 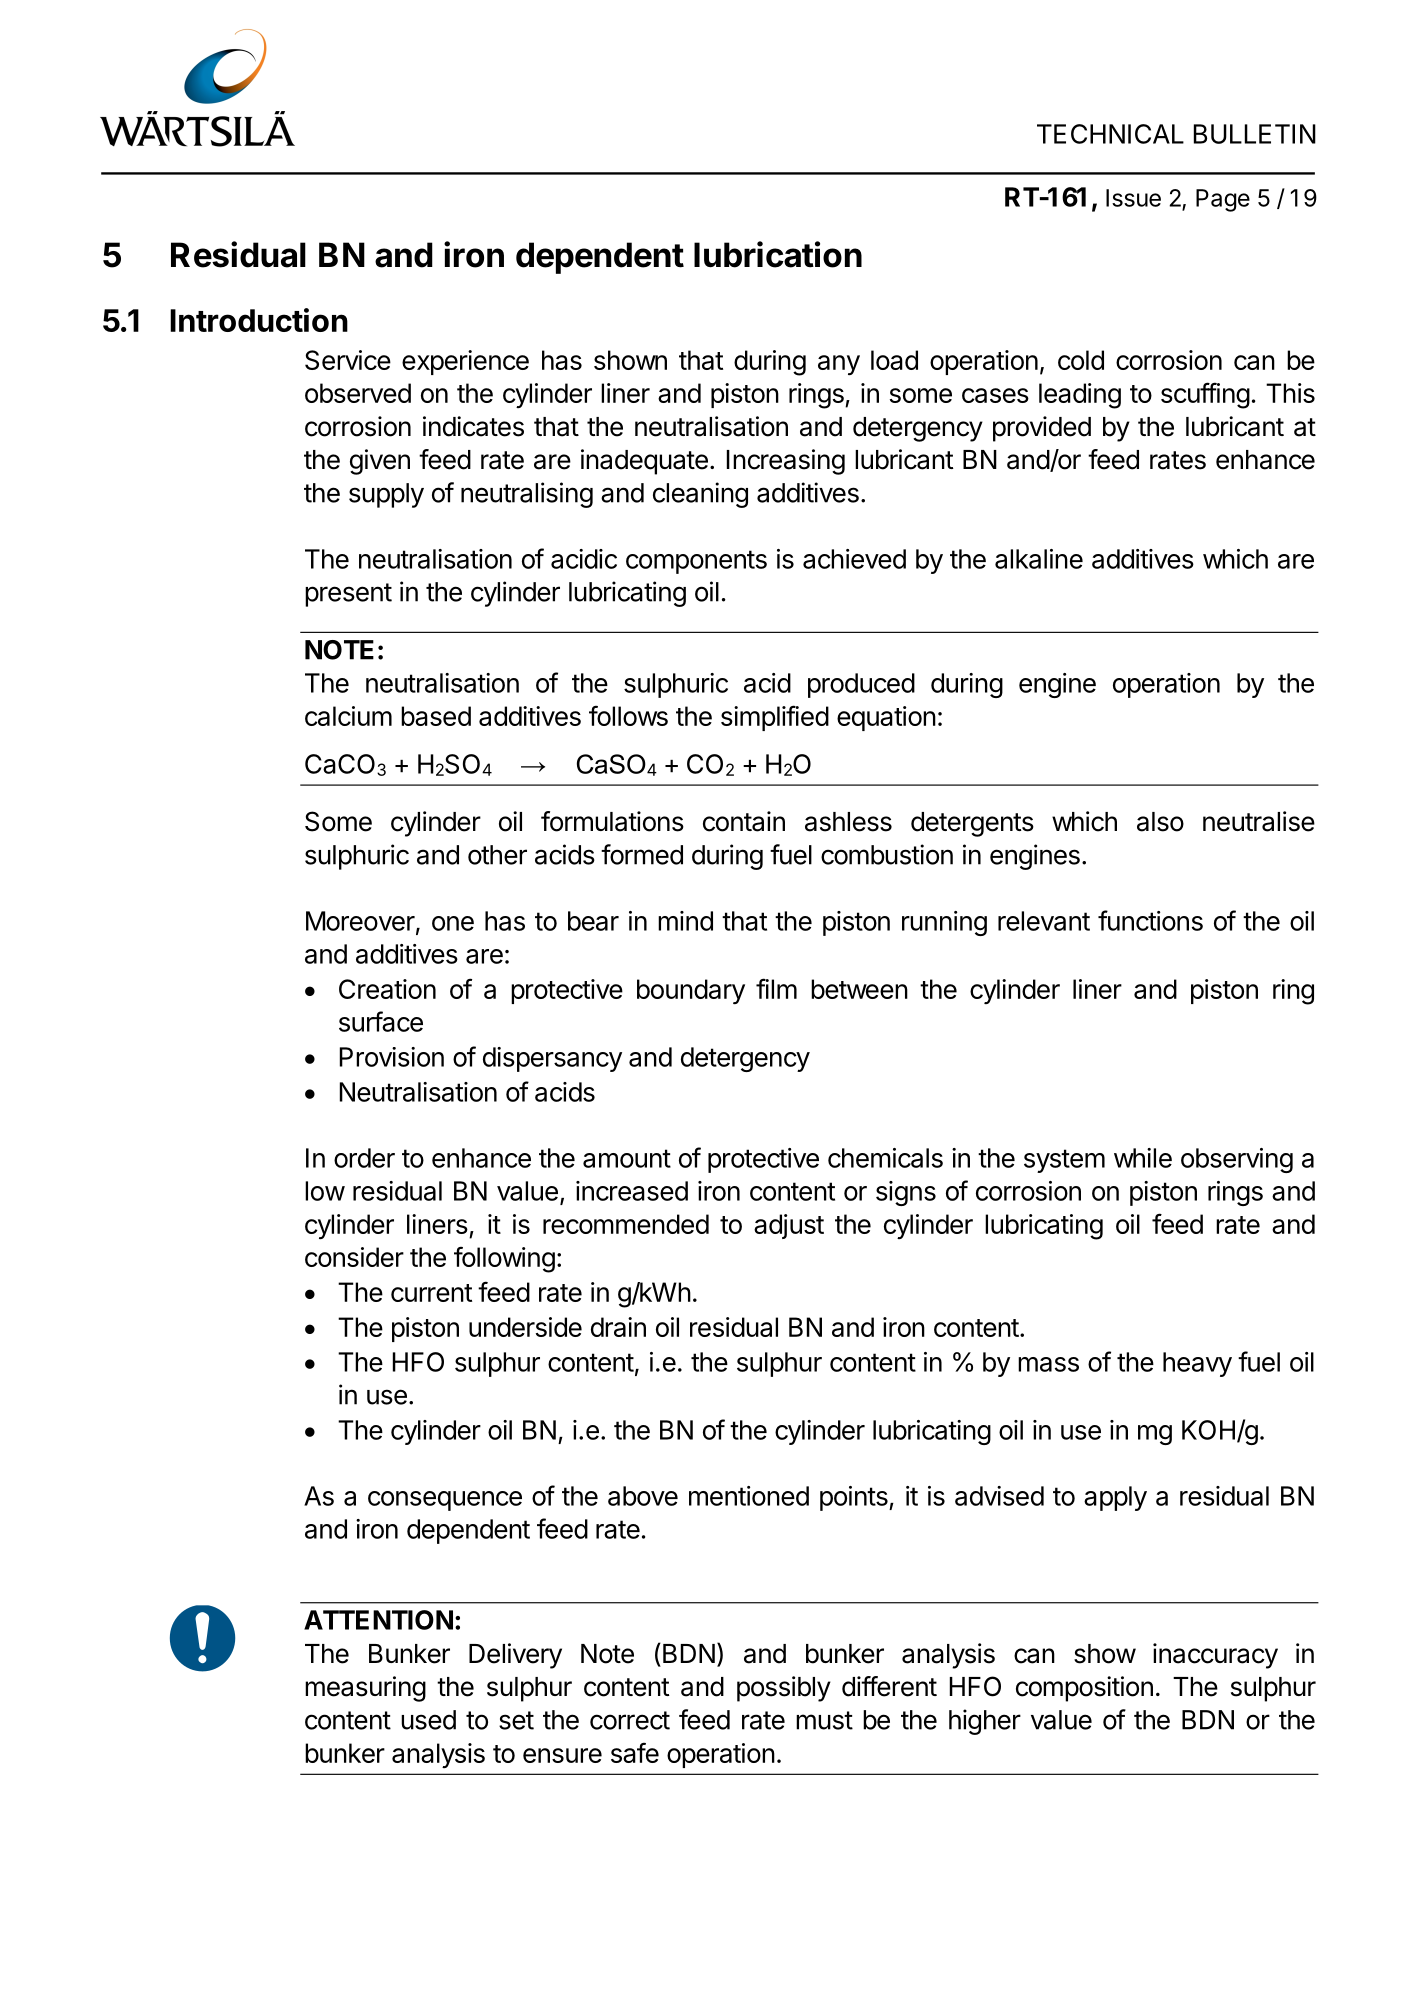 I want to click on also, so click(x=1160, y=822).
